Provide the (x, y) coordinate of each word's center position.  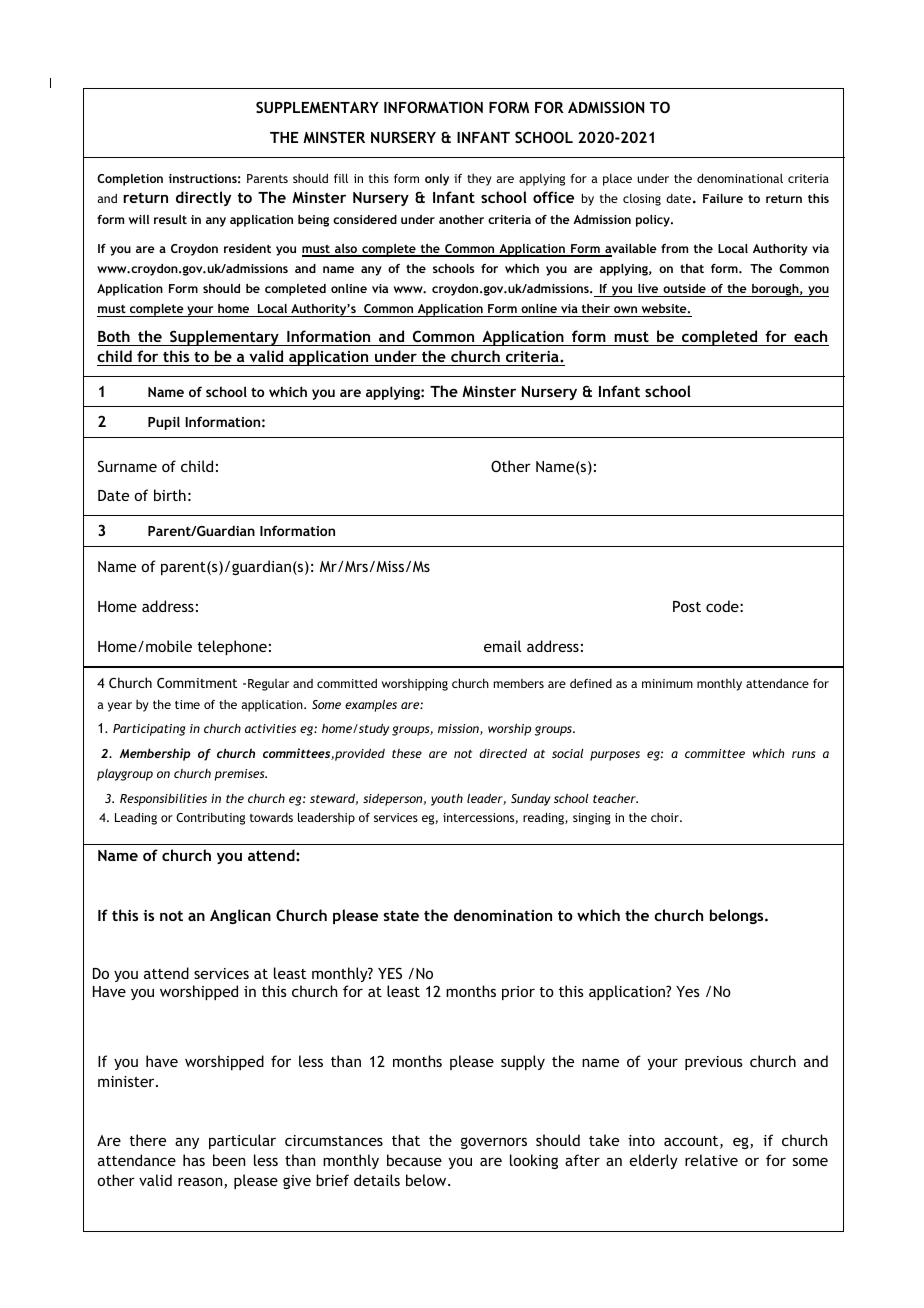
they (479, 180)
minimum (667, 683)
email (502, 646)
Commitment (197, 683)
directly (203, 198)
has (194, 1160)
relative (711, 1160)
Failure (723, 198)
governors (494, 1143)
